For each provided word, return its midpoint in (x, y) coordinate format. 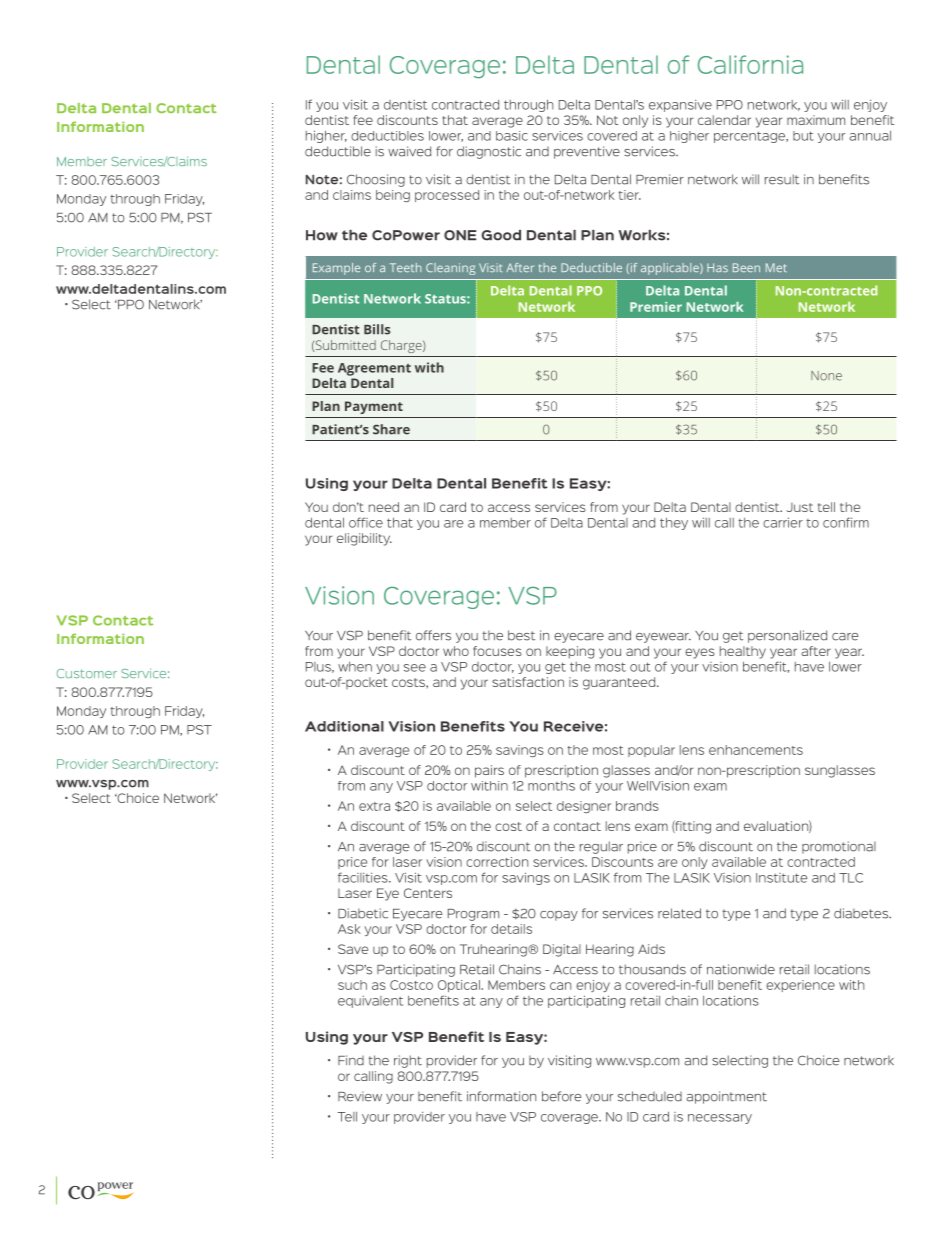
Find (351, 1060)
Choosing (376, 180)
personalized (787, 636)
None (826, 376)
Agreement (374, 369)
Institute (782, 878)
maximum (816, 120)
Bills (377, 329)
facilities (364, 877)
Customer (87, 673)
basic (512, 136)
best (521, 635)
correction (497, 862)
